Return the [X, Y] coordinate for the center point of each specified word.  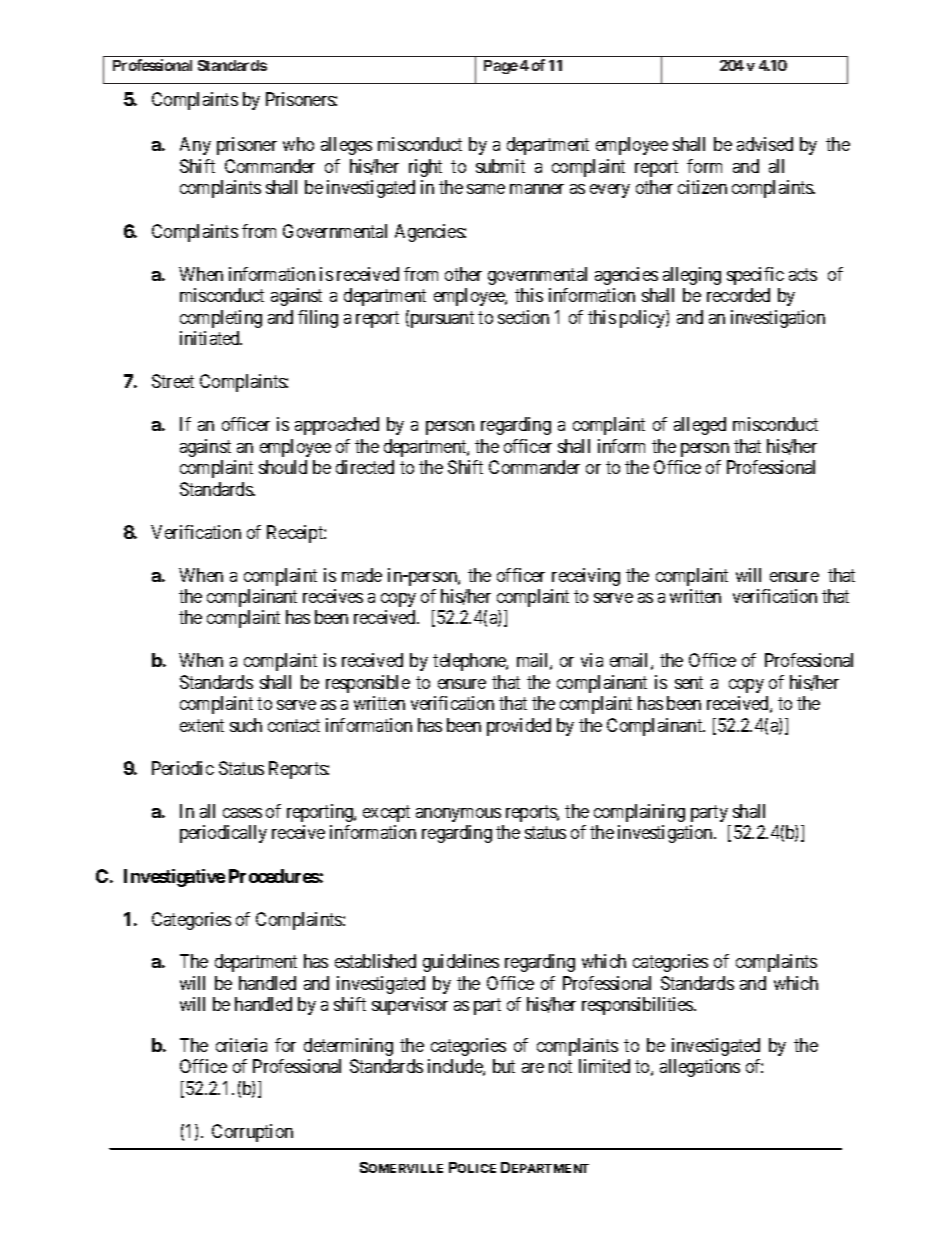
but [504, 1066]
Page [501, 67]
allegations [700, 1068]
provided [519, 727]
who [298, 144]
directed [365, 467]
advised [765, 144]
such [246, 725]
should [283, 467]
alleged [700, 426]
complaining [639, 813]
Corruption [252, 1133]
